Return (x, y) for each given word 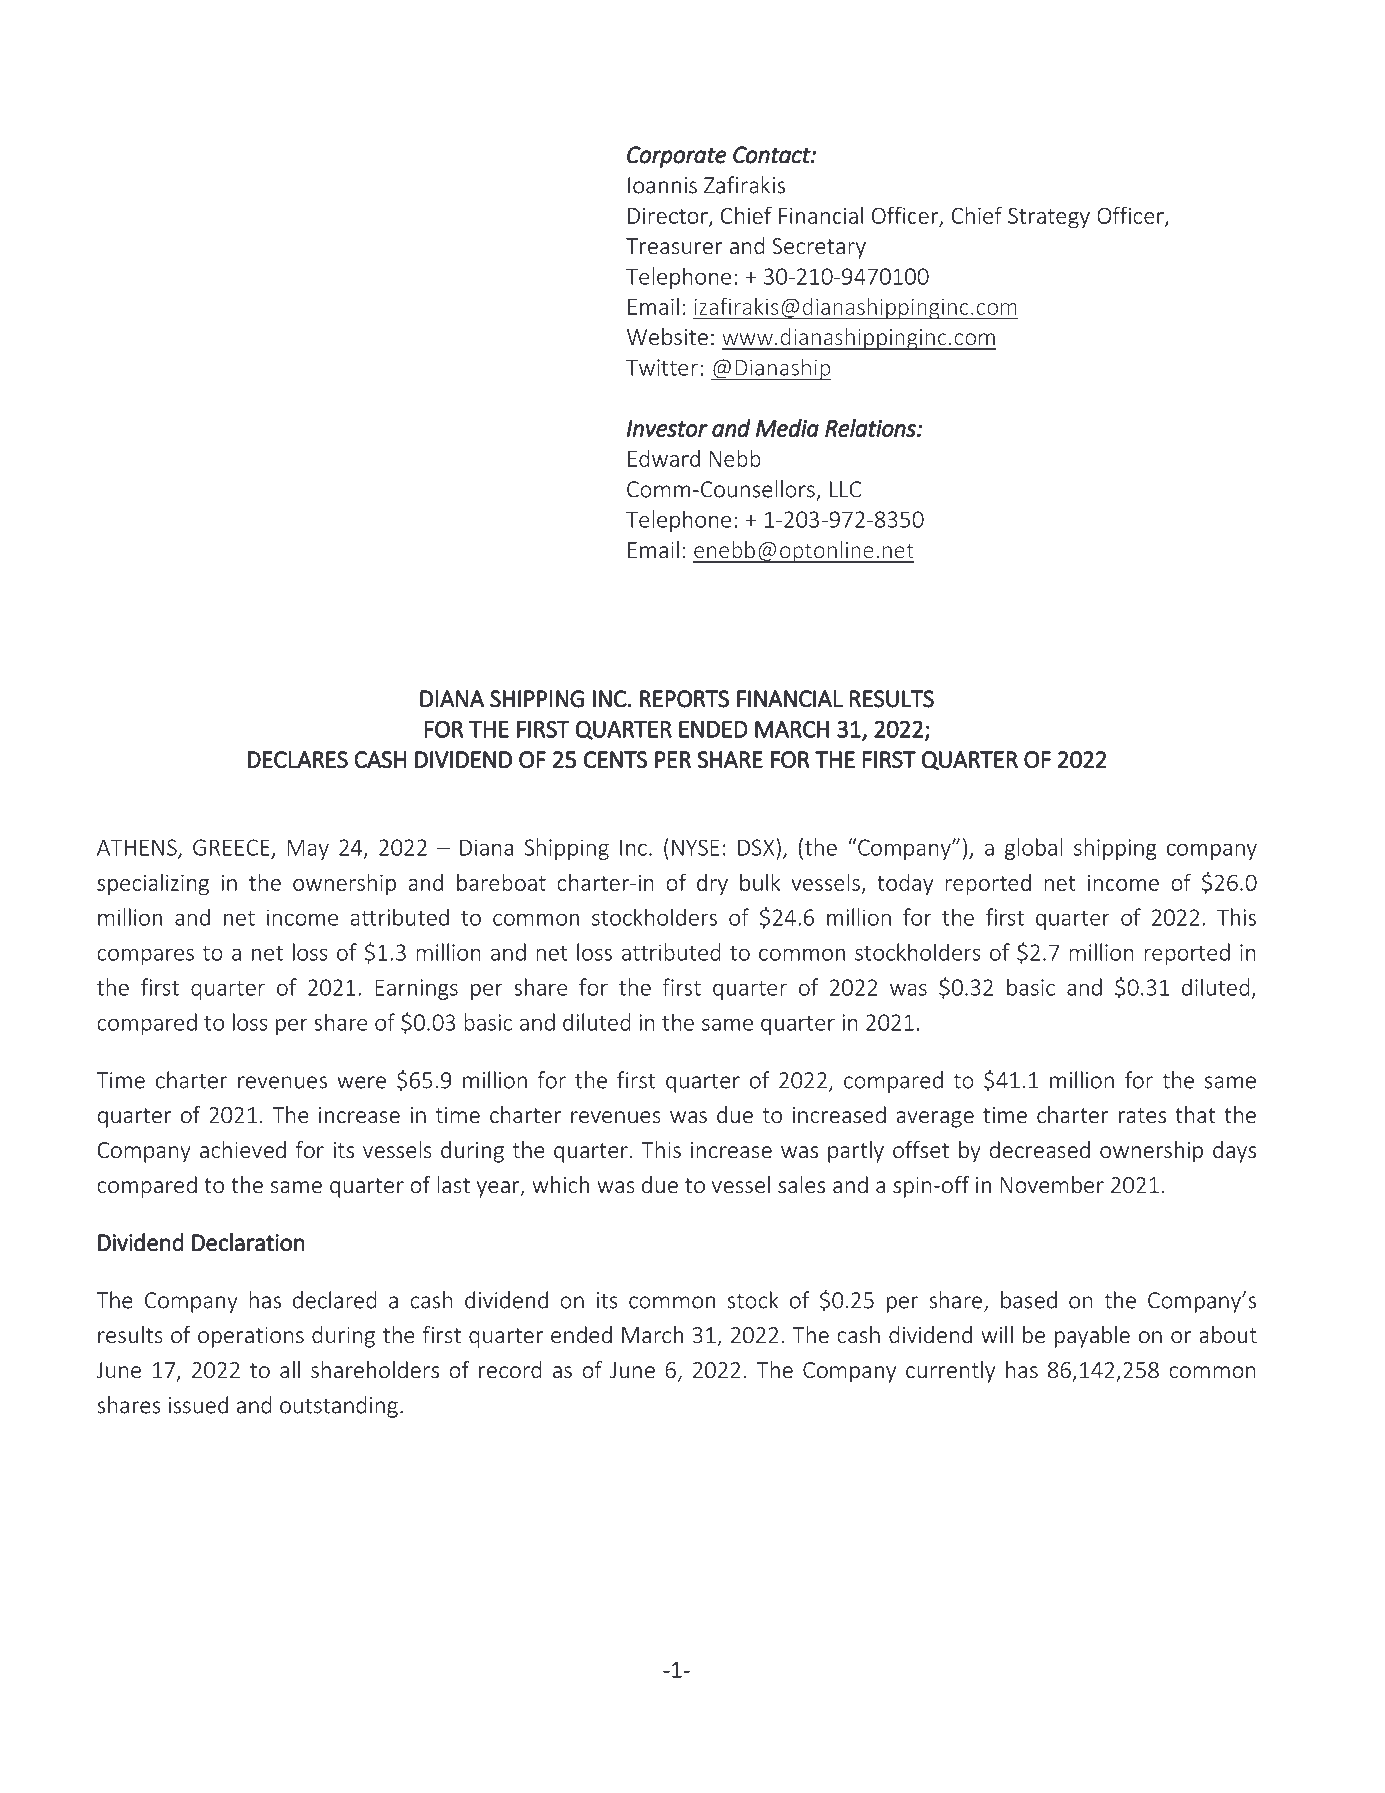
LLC (845, 489)
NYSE (695, 847)
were (361, 1082)
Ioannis (662, 185)
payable (1092, 1337)
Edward (664, 458)
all (290, 1369)
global (1034, 849)
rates (1142, 1115)
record (510, 1369)
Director (669, 217)
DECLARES (298, 760)
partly (856, 1152)
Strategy (1049, 217)
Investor (667, 428)
